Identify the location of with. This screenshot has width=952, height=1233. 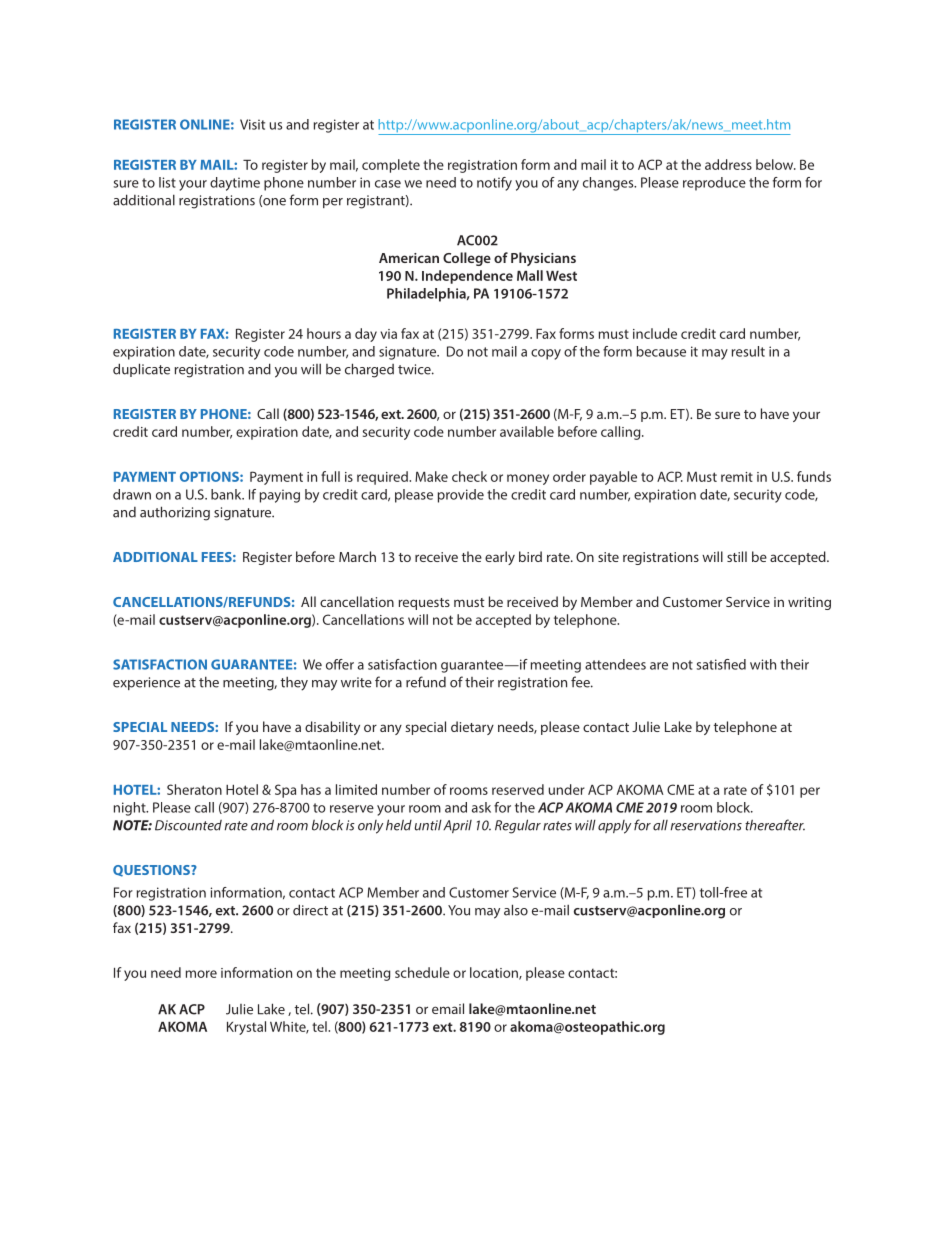
(763, 664).
